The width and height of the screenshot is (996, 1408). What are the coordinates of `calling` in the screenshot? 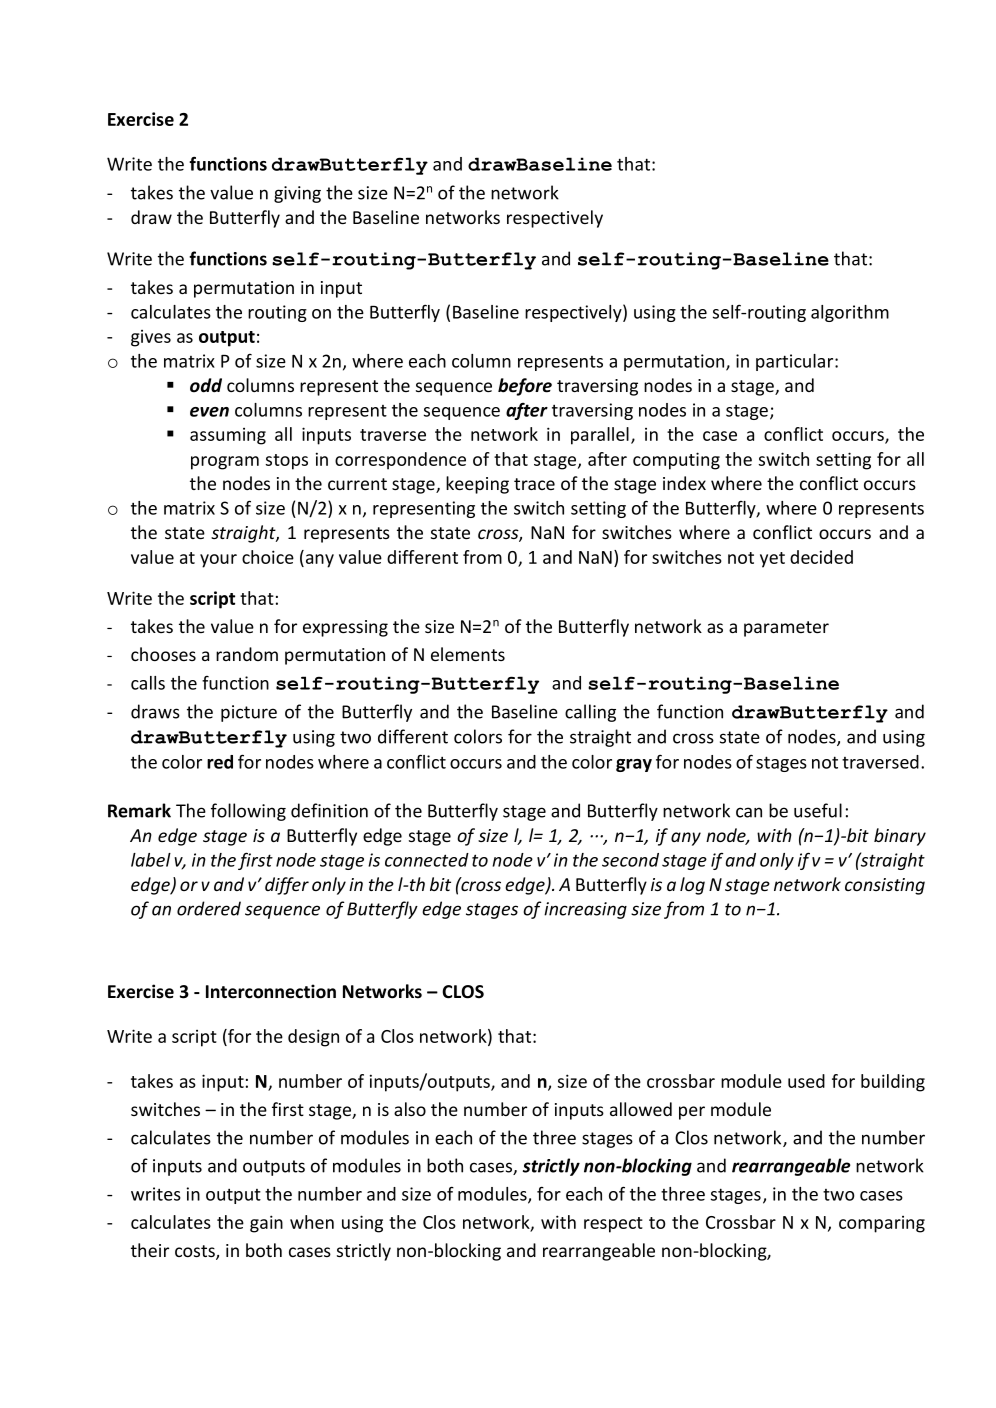 It's located at (590, 713).
